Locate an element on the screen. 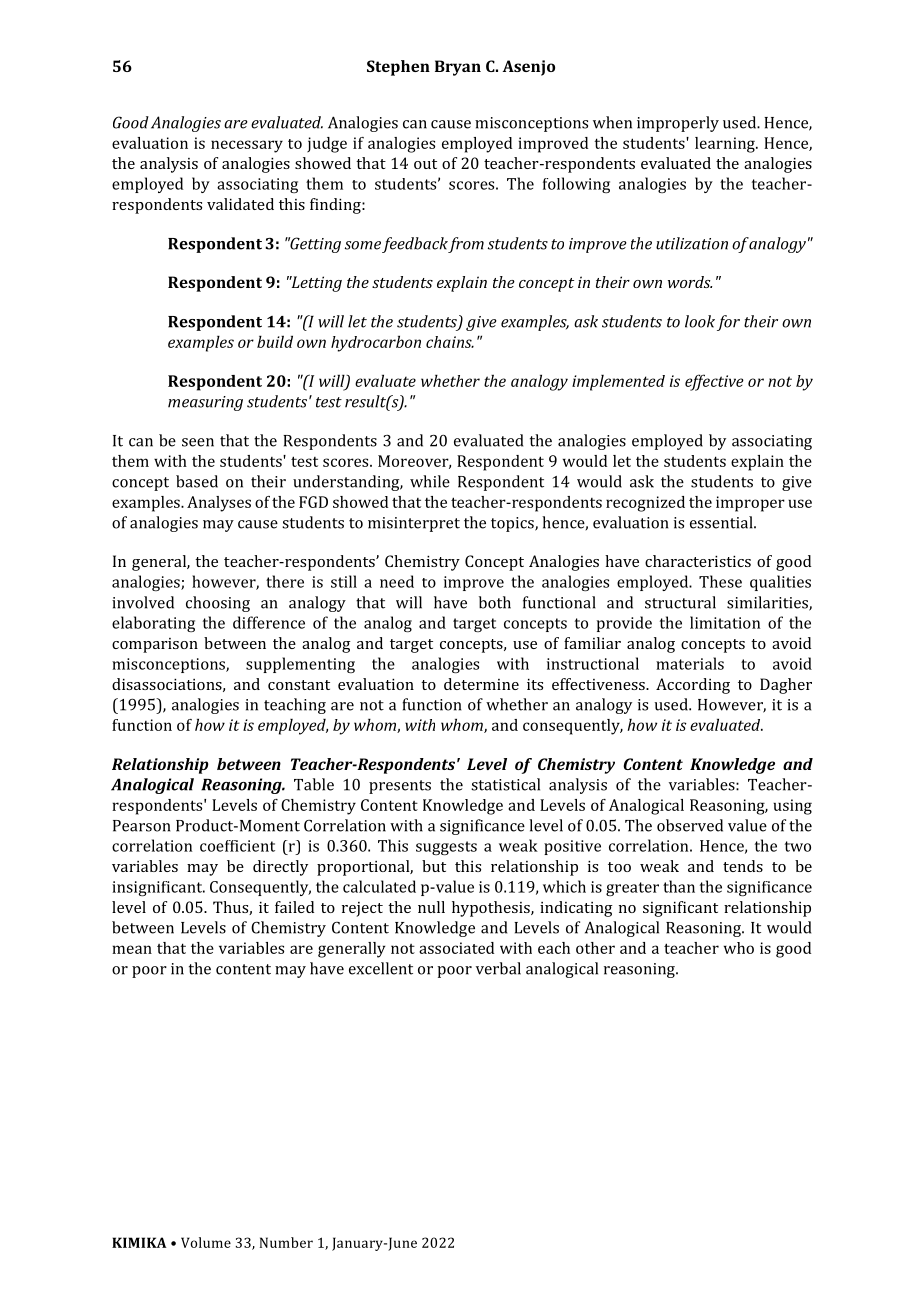  for is located at coordinates (728, 323).
